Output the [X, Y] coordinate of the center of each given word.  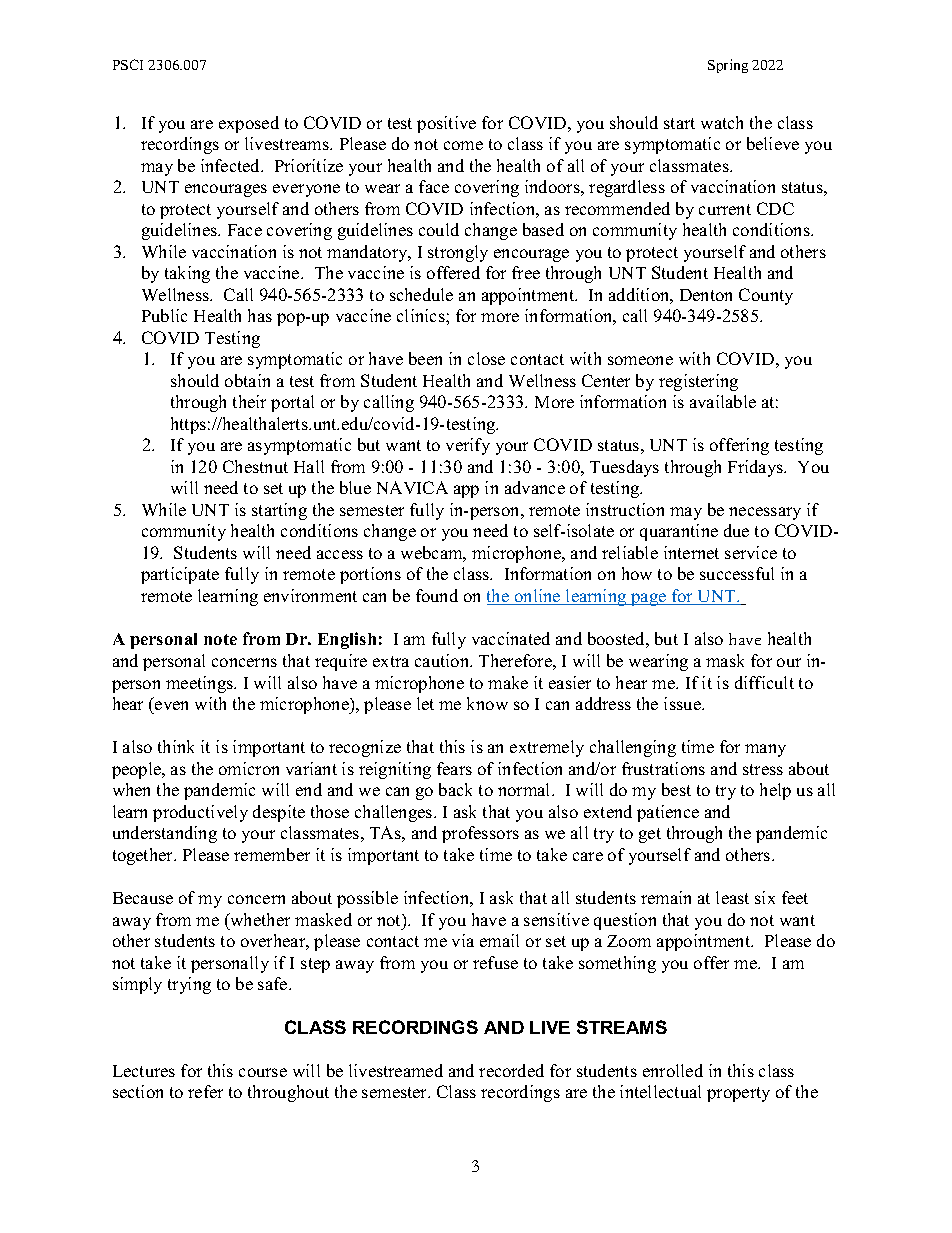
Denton [706, 295]
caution [443, 660]
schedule [421, 294]
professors [480, 834]
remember [272, 854]
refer [205, 1091]
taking [187, 274]
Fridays [756, 468]
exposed [249, 124]
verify [468, 446]
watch [722, 122]
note [220, 639]
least [732, 897]
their [249, 401]
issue [683, 703]
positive [446, 124]
